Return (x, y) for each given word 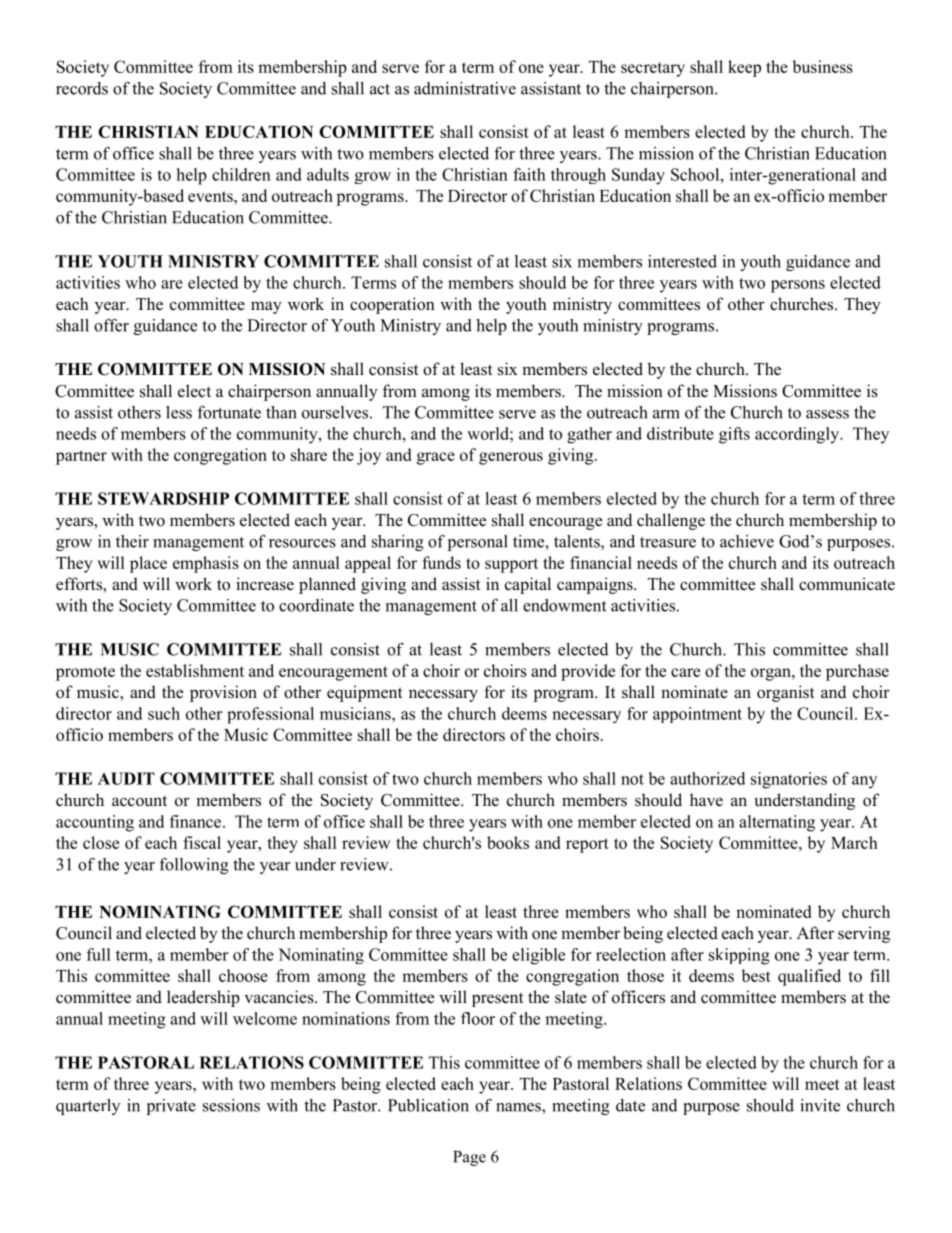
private (171, 1107)
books (508, 842)
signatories (789, 780)
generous (511, 458)
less (179, 412)
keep (744, 68)
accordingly (798, 435)
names (519, 1107)
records (82, 88)
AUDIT (126, 778)
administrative (465, 88)
